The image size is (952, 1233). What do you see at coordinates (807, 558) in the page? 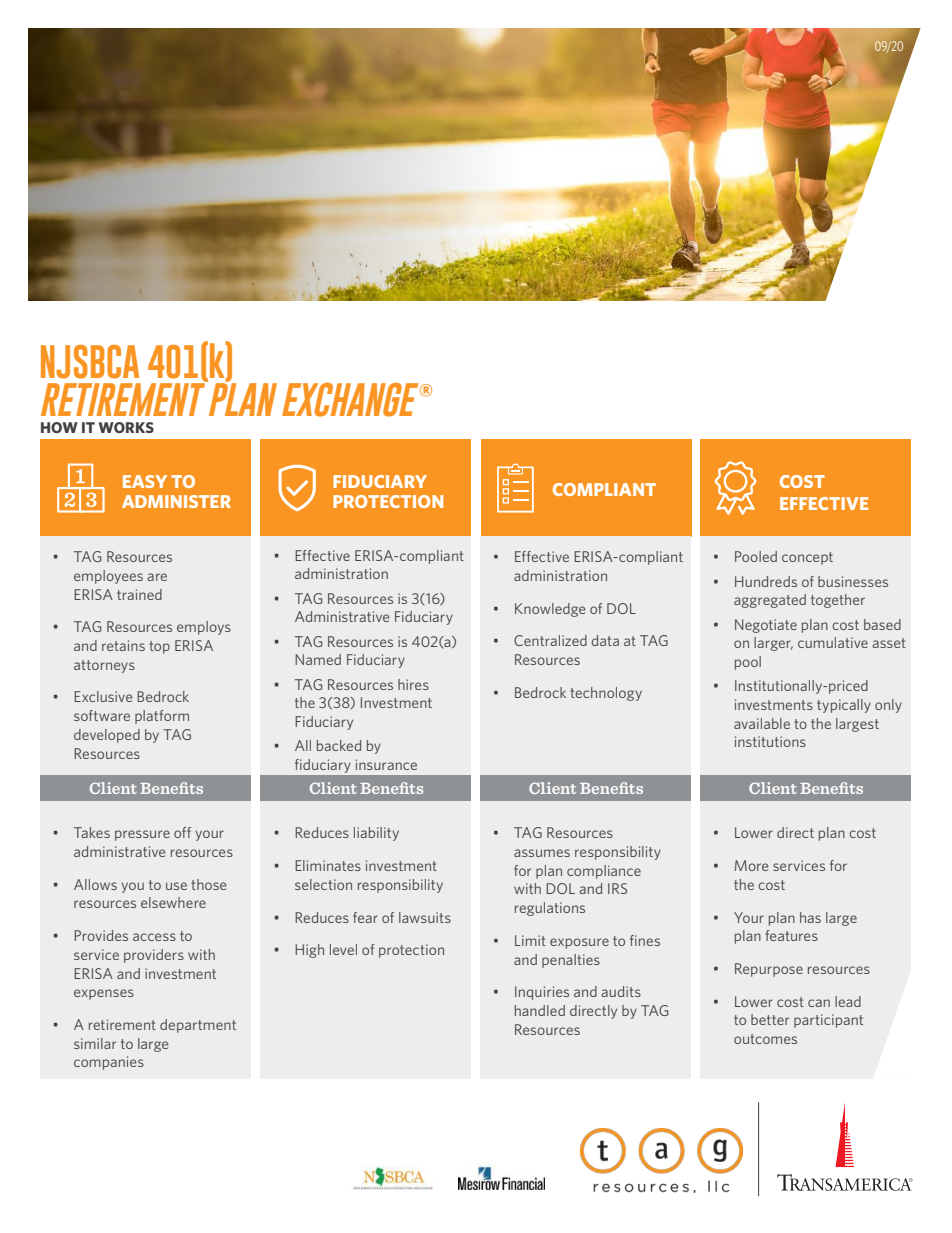
I see `concept` at bounding box center [807, 558].
